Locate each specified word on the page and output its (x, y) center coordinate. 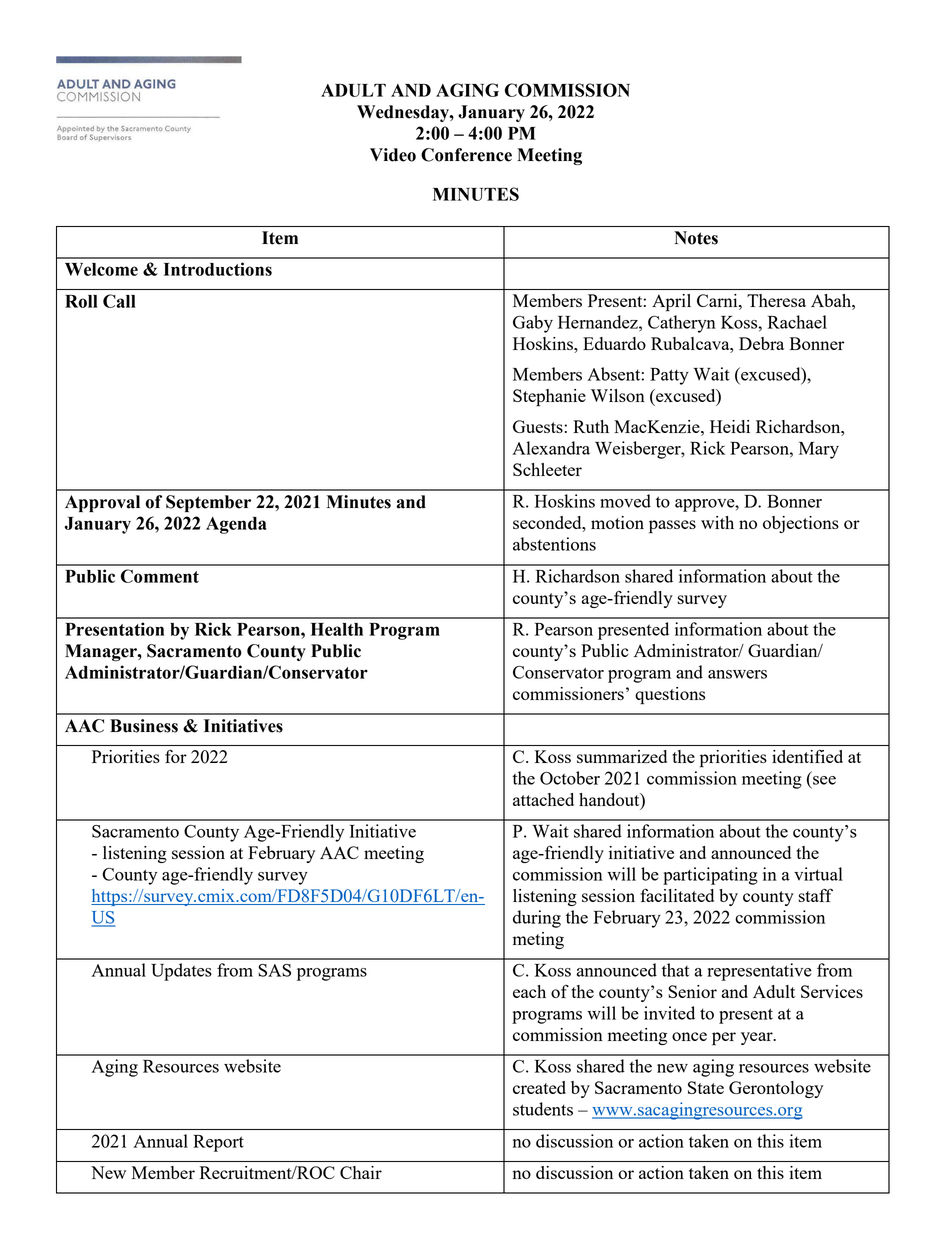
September (208, 503)
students (543, 1109)
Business (144, 726)
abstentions (554, 544)
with (717, 522)
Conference (466, 155)
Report (218, 1143)
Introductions (218, 269)
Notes (696, 238)
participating (710, 876)
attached (543, 799)
